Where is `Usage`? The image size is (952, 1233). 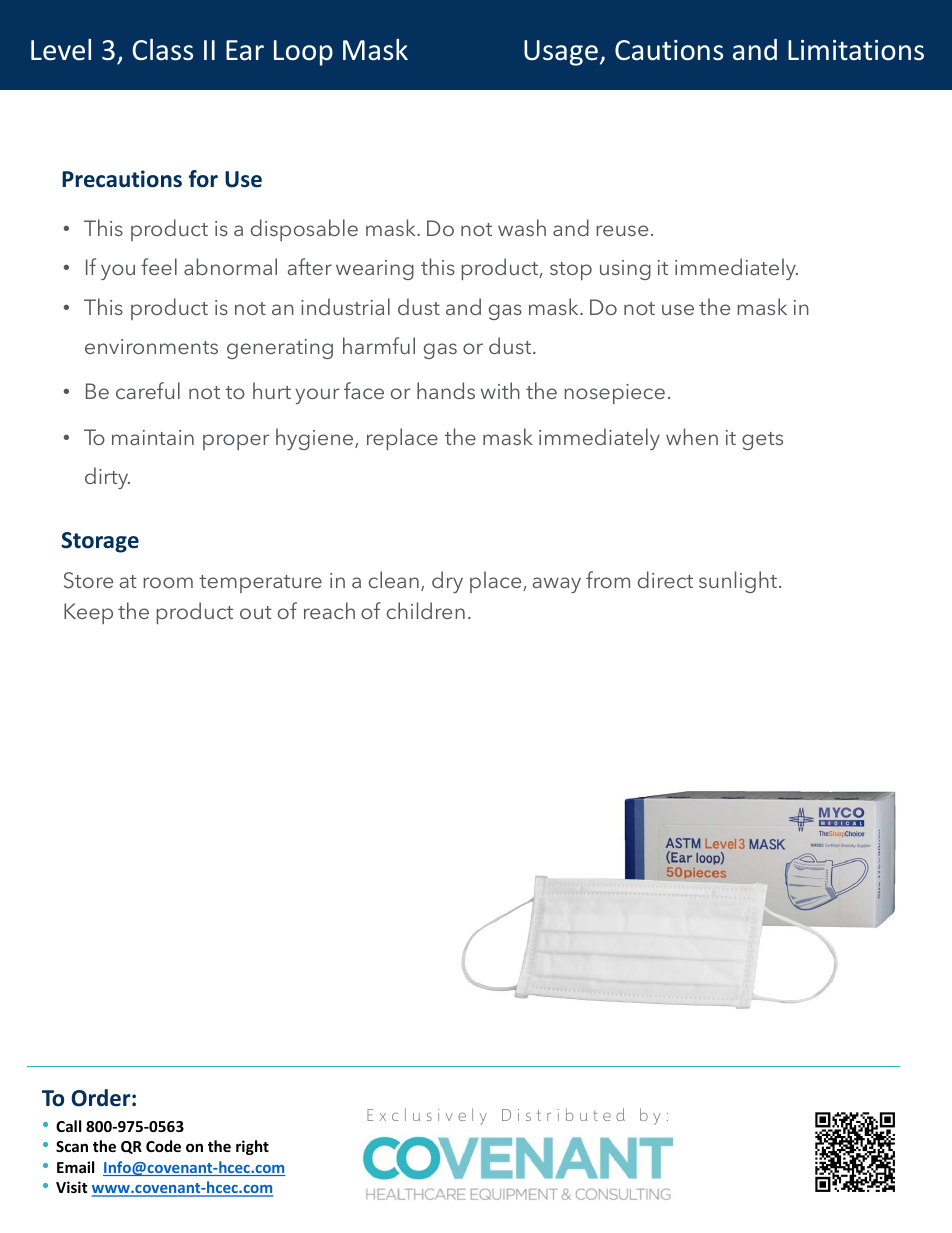 Usage is located at coordinates (561, 53).
